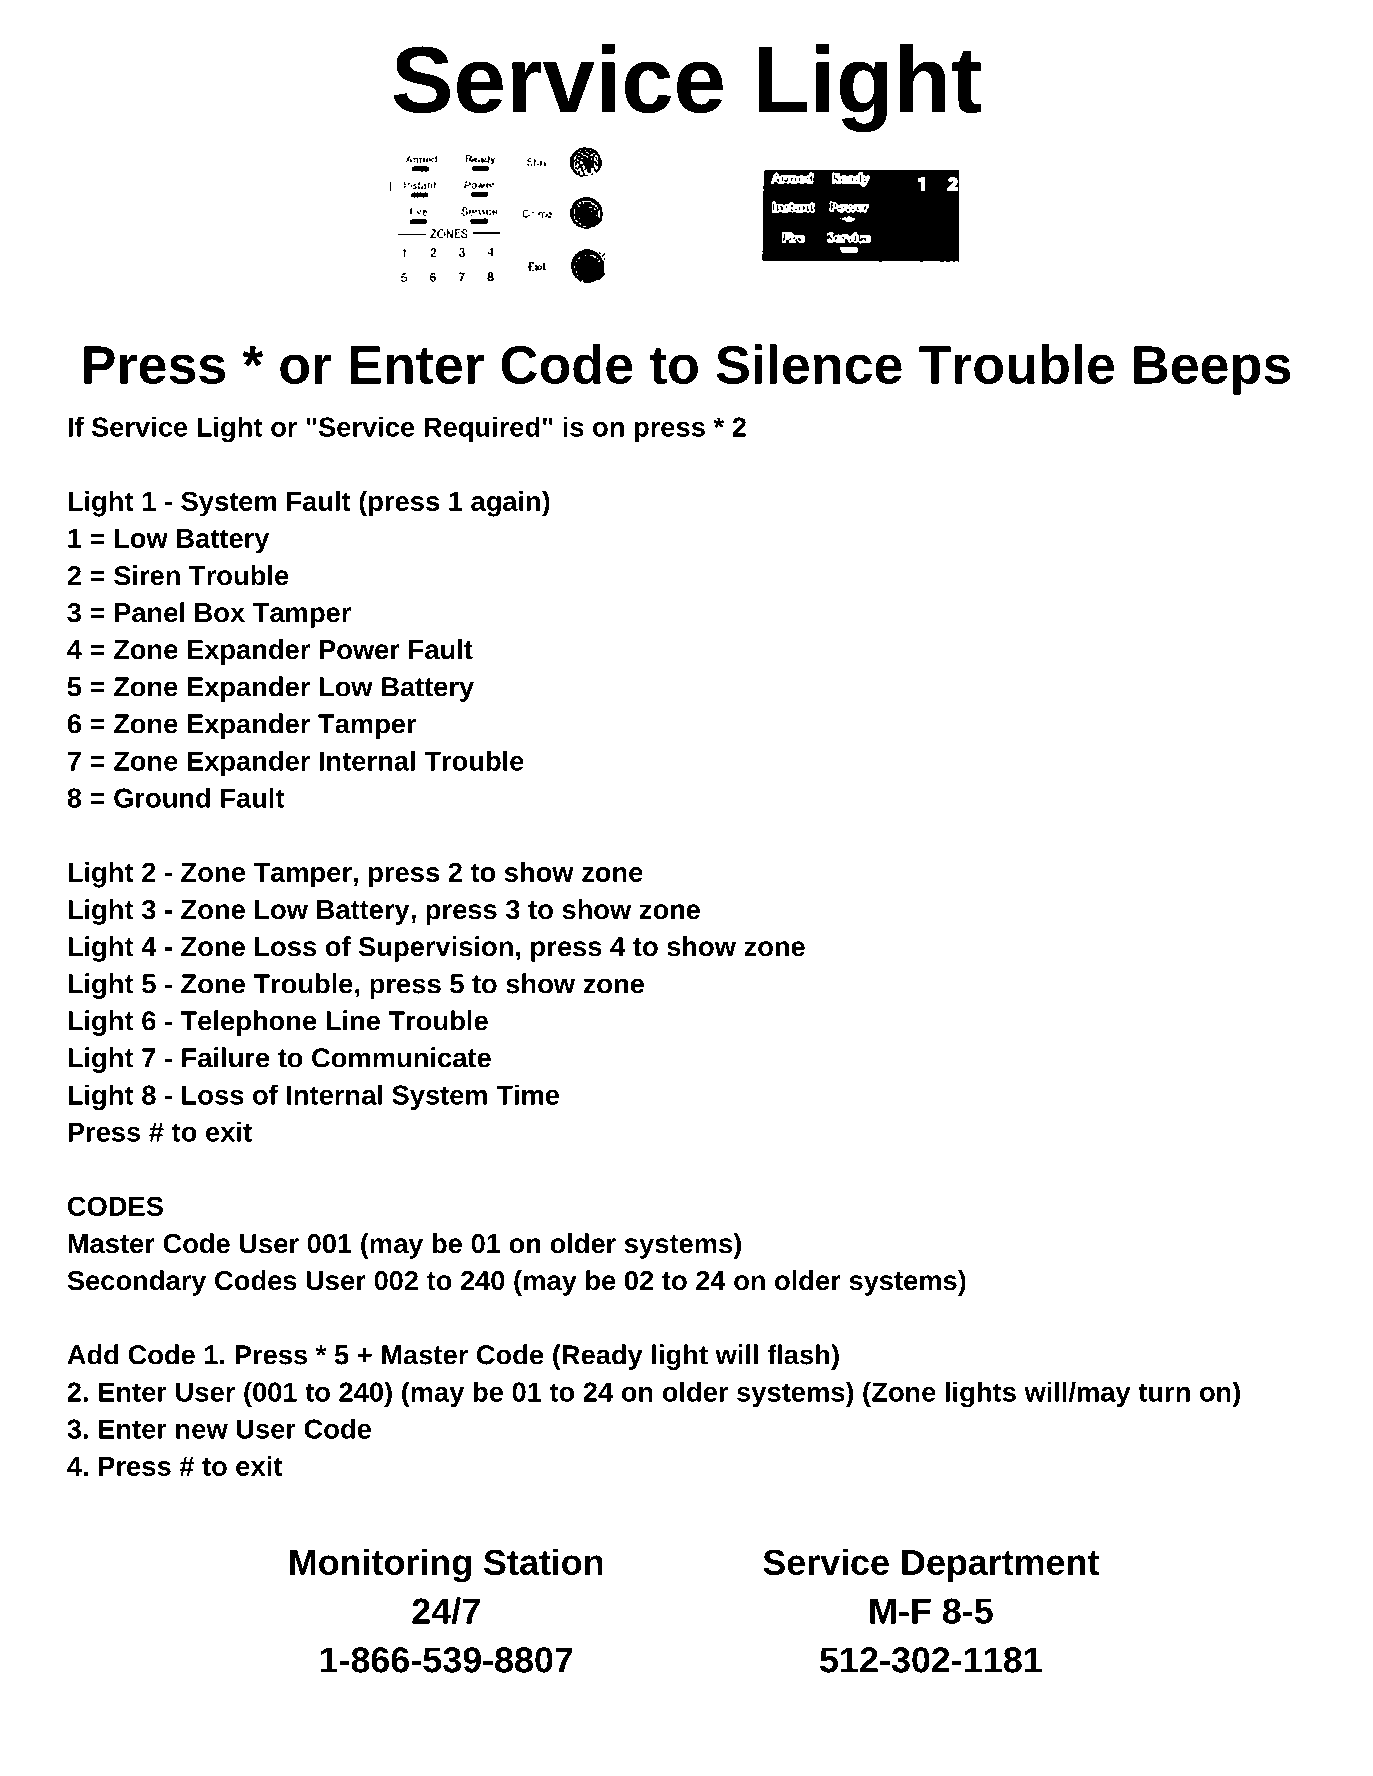 The height and width of the document is (1776, 1373). What do you see at coordinates (507, 504) in the document?
I see `again` at bounding box center [507, 504].
